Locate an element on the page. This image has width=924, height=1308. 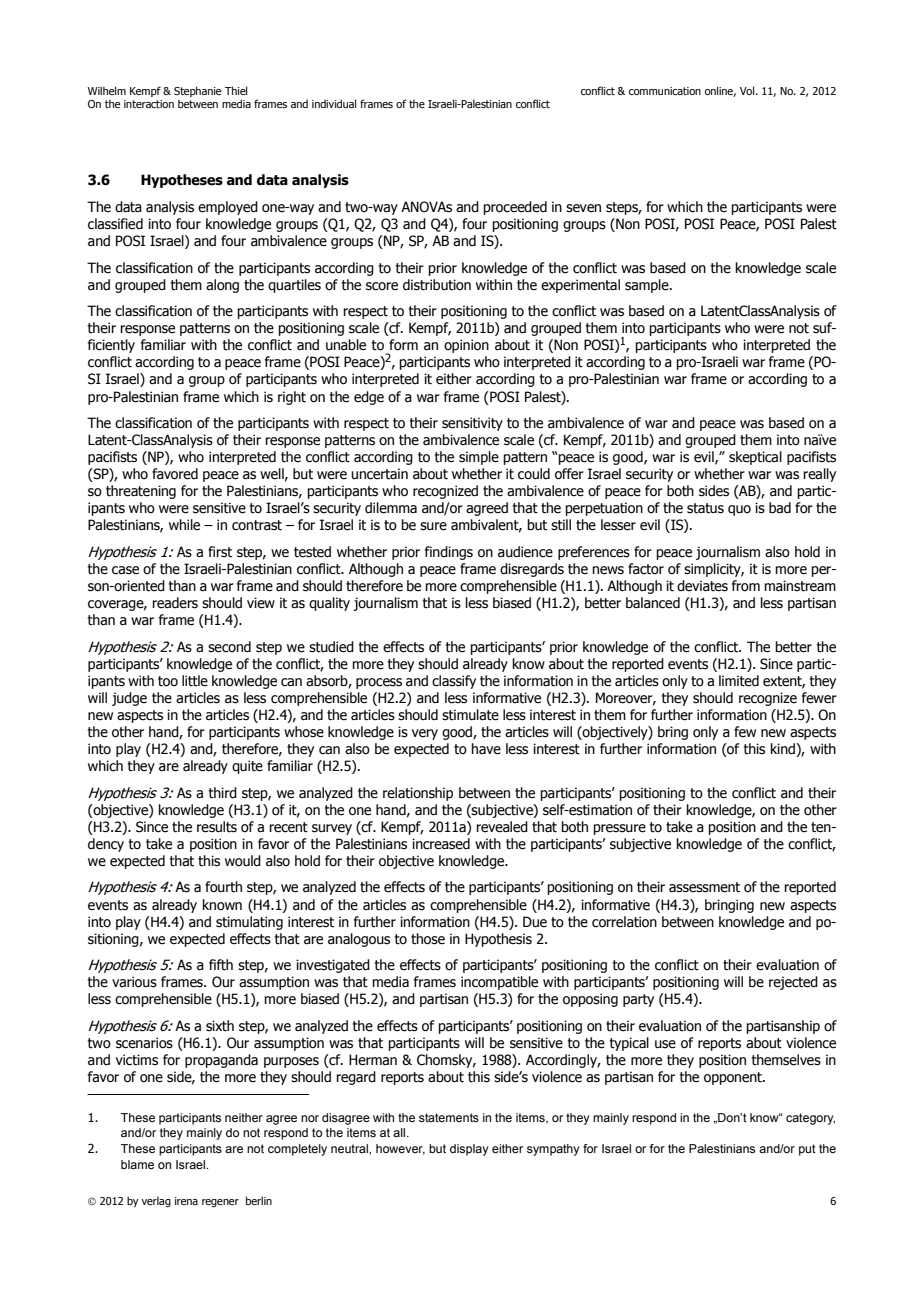
results is located at coordinates (217, 827).
